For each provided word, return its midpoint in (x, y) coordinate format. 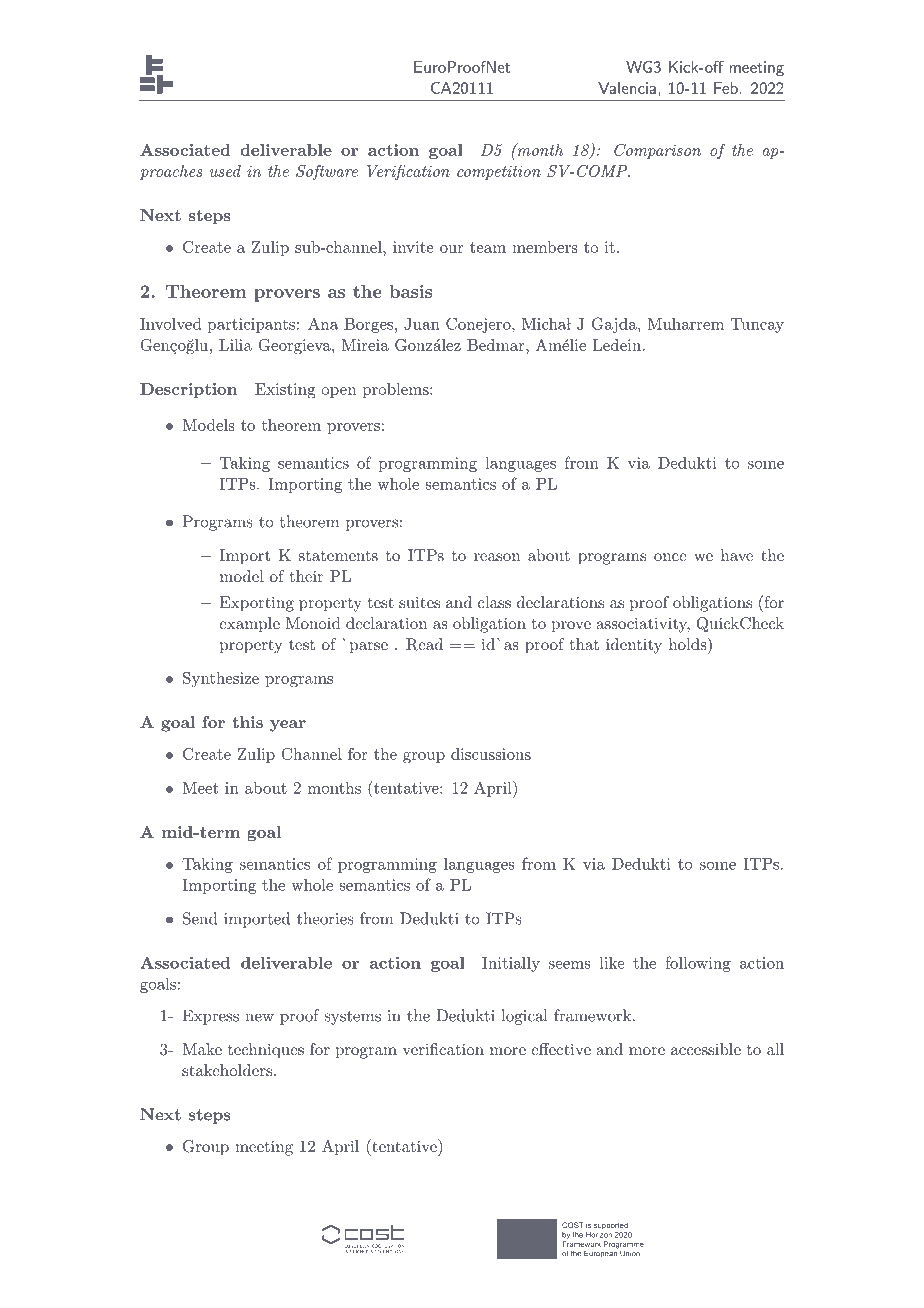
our (452, 249)
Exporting (257, 604)
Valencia (627, 88)
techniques (266, 1051)
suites (419, 602)
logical (524, 1017)
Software (327, 172)
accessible (706, 1049)
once (670, 557)
